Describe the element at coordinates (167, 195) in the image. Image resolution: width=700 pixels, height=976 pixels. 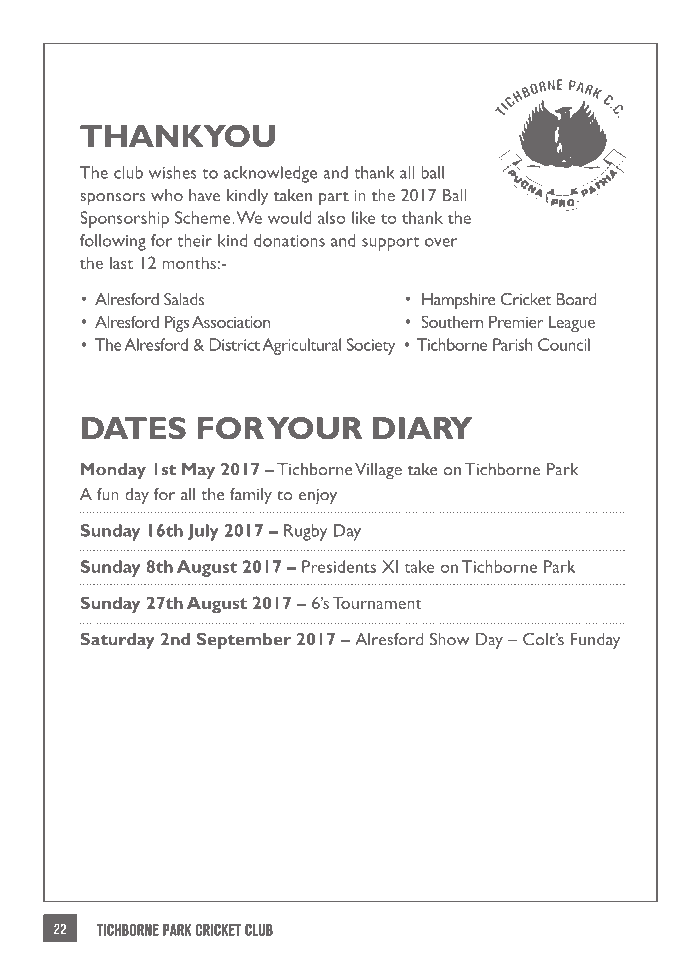
I see `who` at that location.
